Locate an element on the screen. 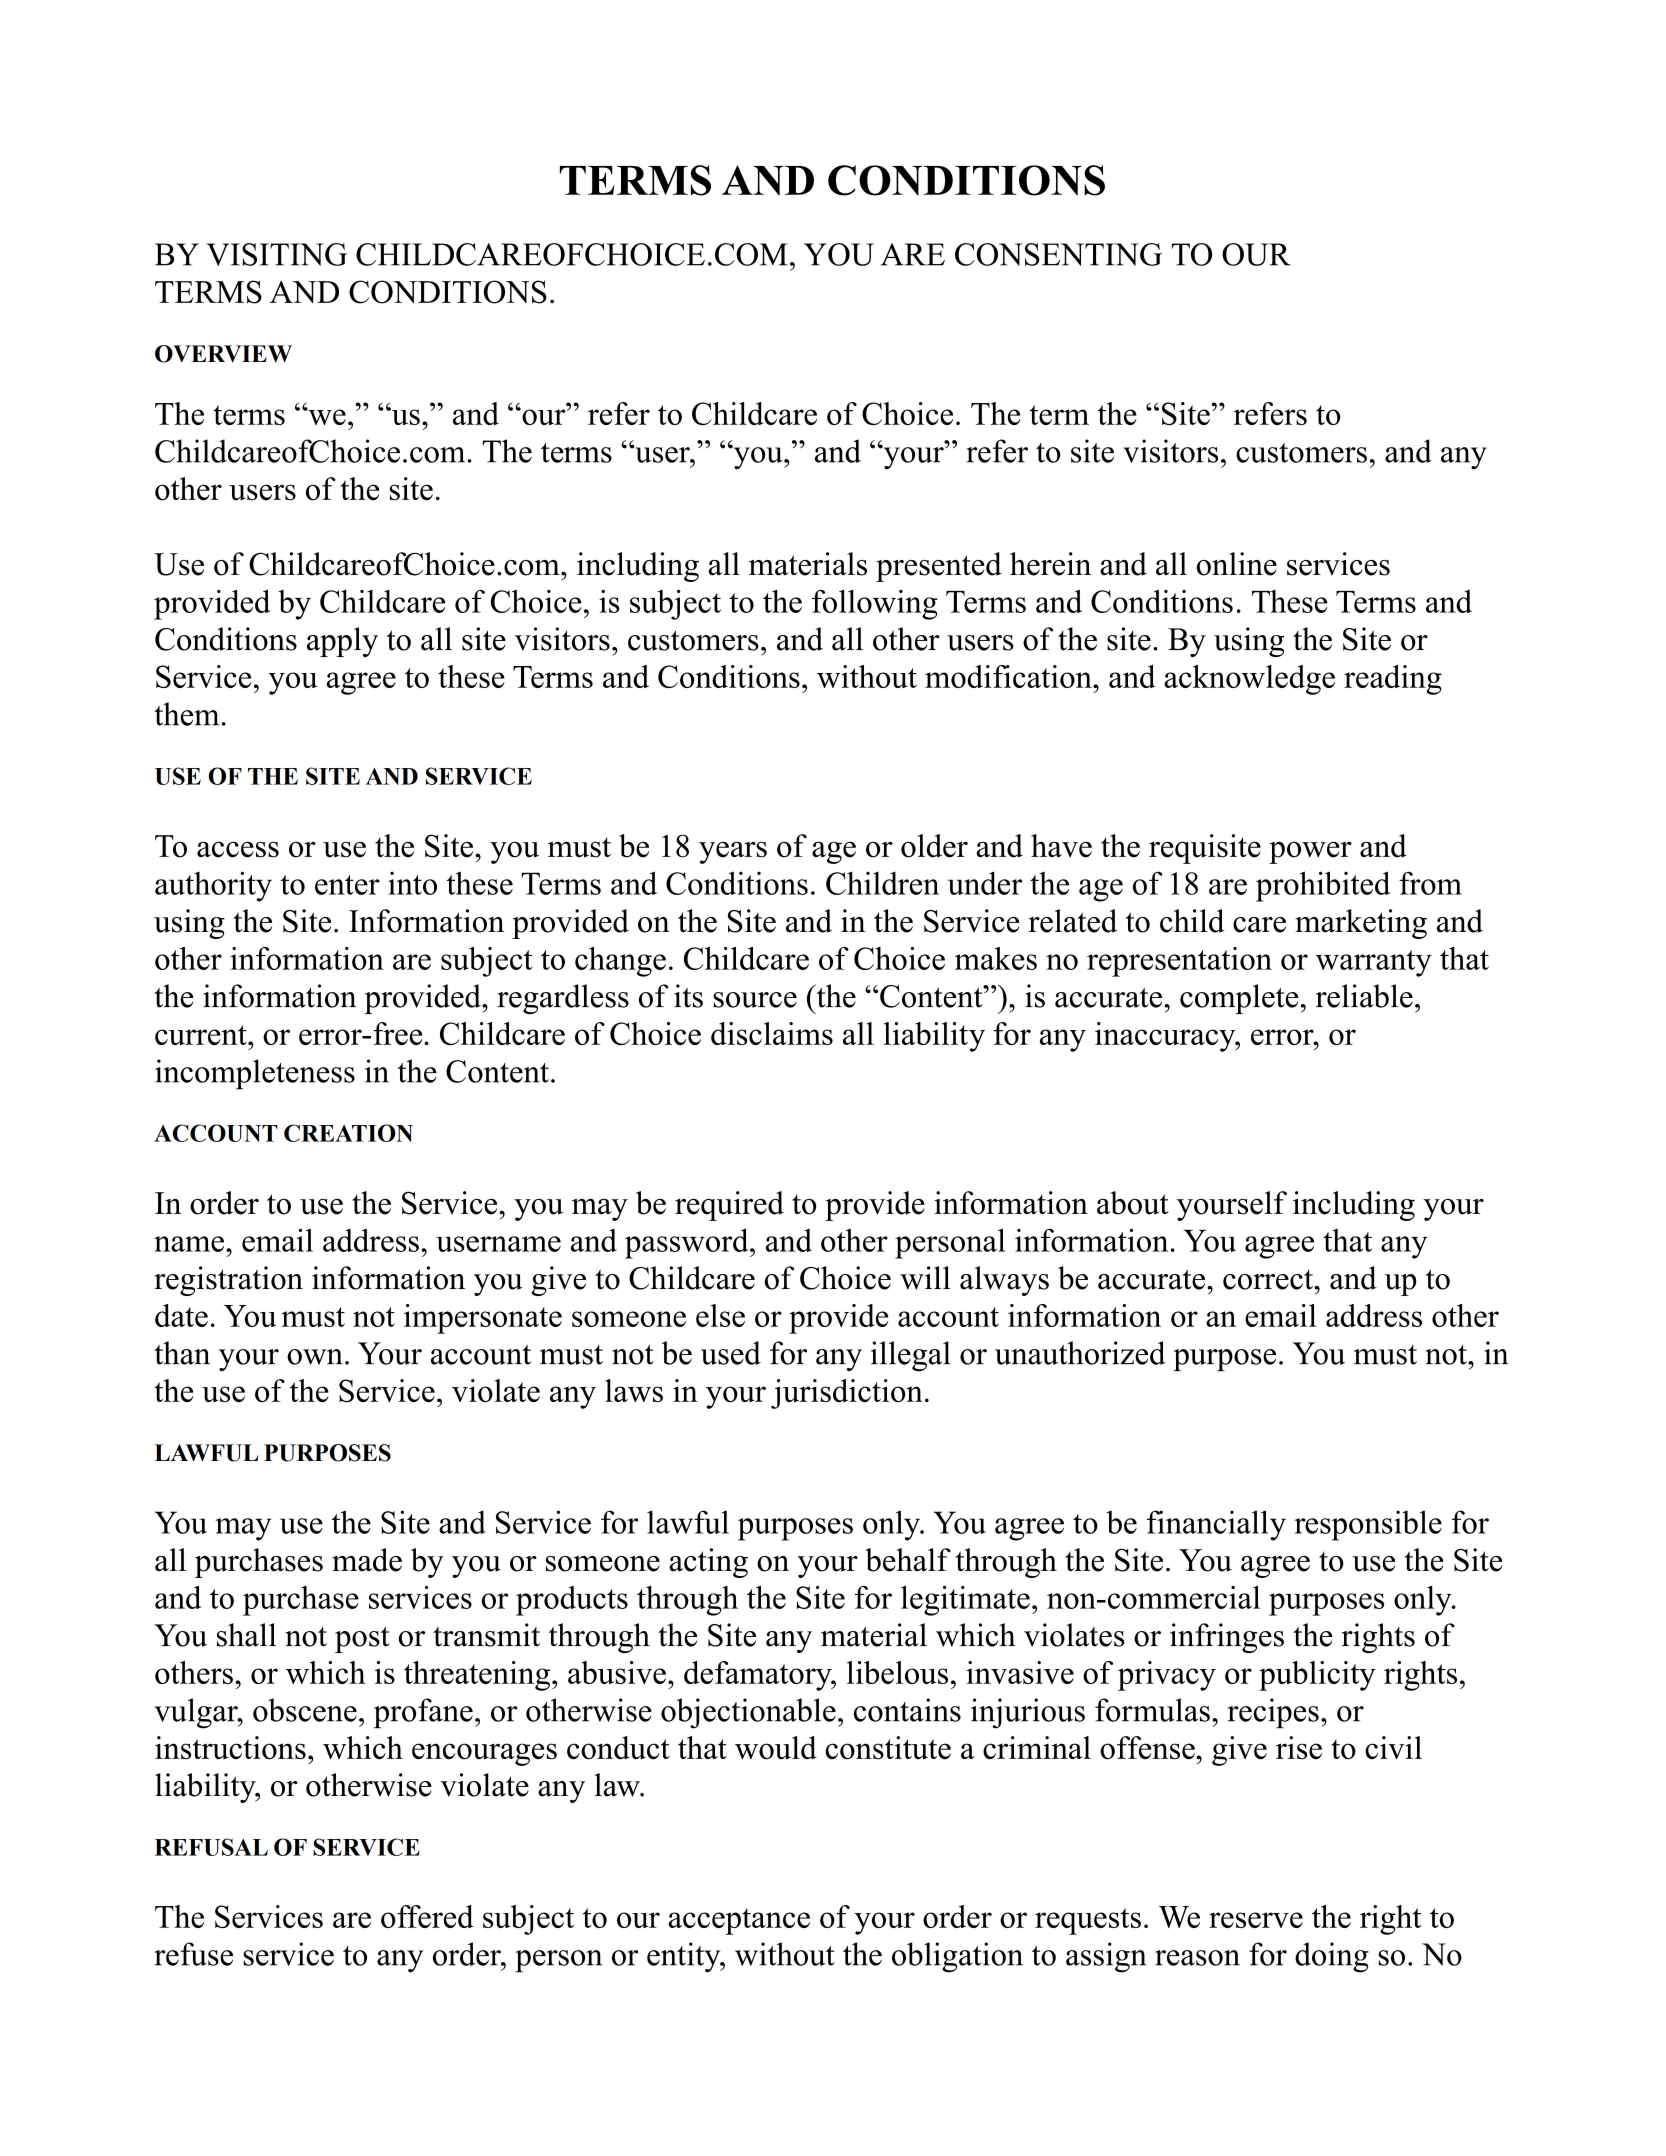 The width and height of the screenshot is (1666, 2156). reserve is located at coordinates (1256, 1920).
